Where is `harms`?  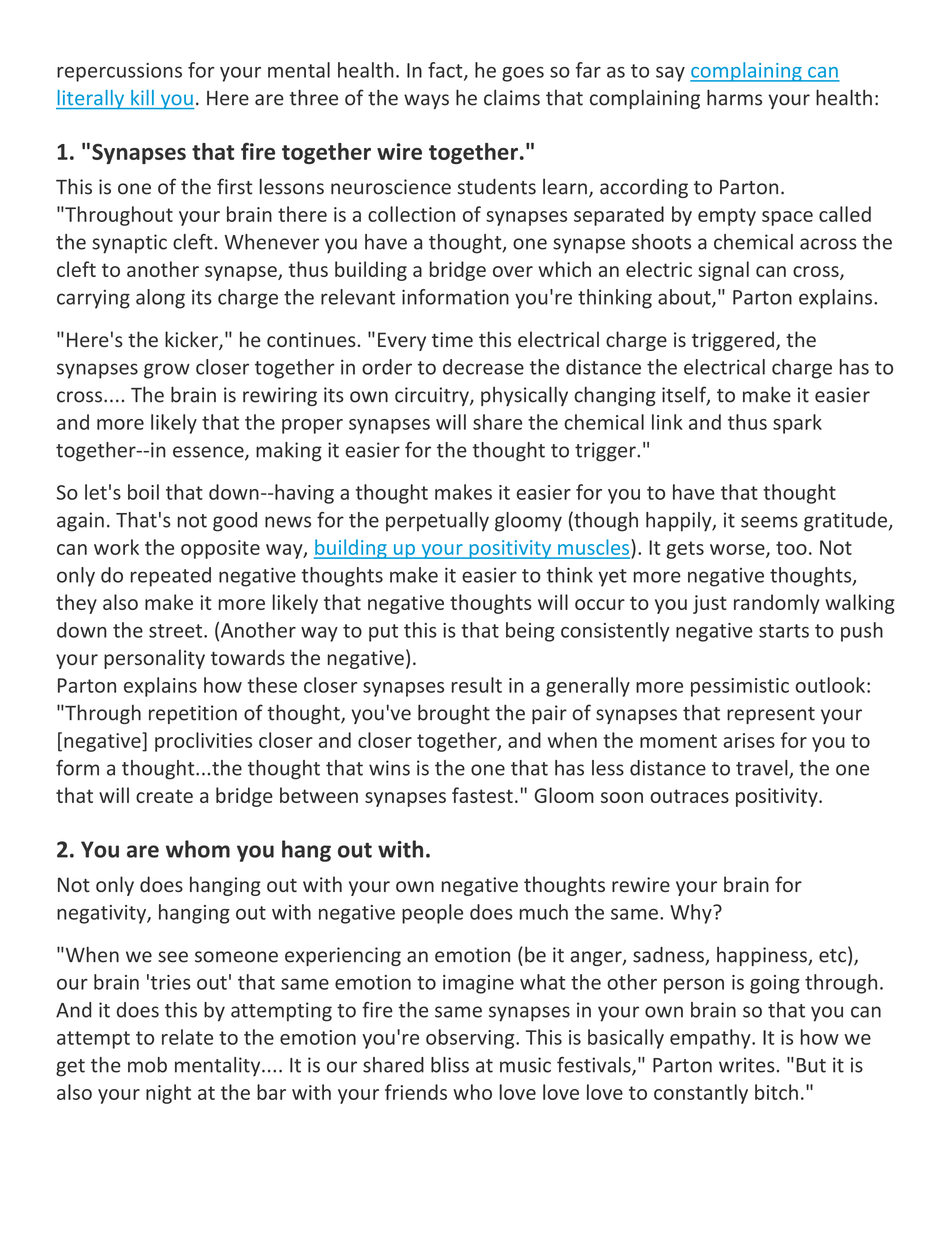 harms is located at coordinates (734, 97).
